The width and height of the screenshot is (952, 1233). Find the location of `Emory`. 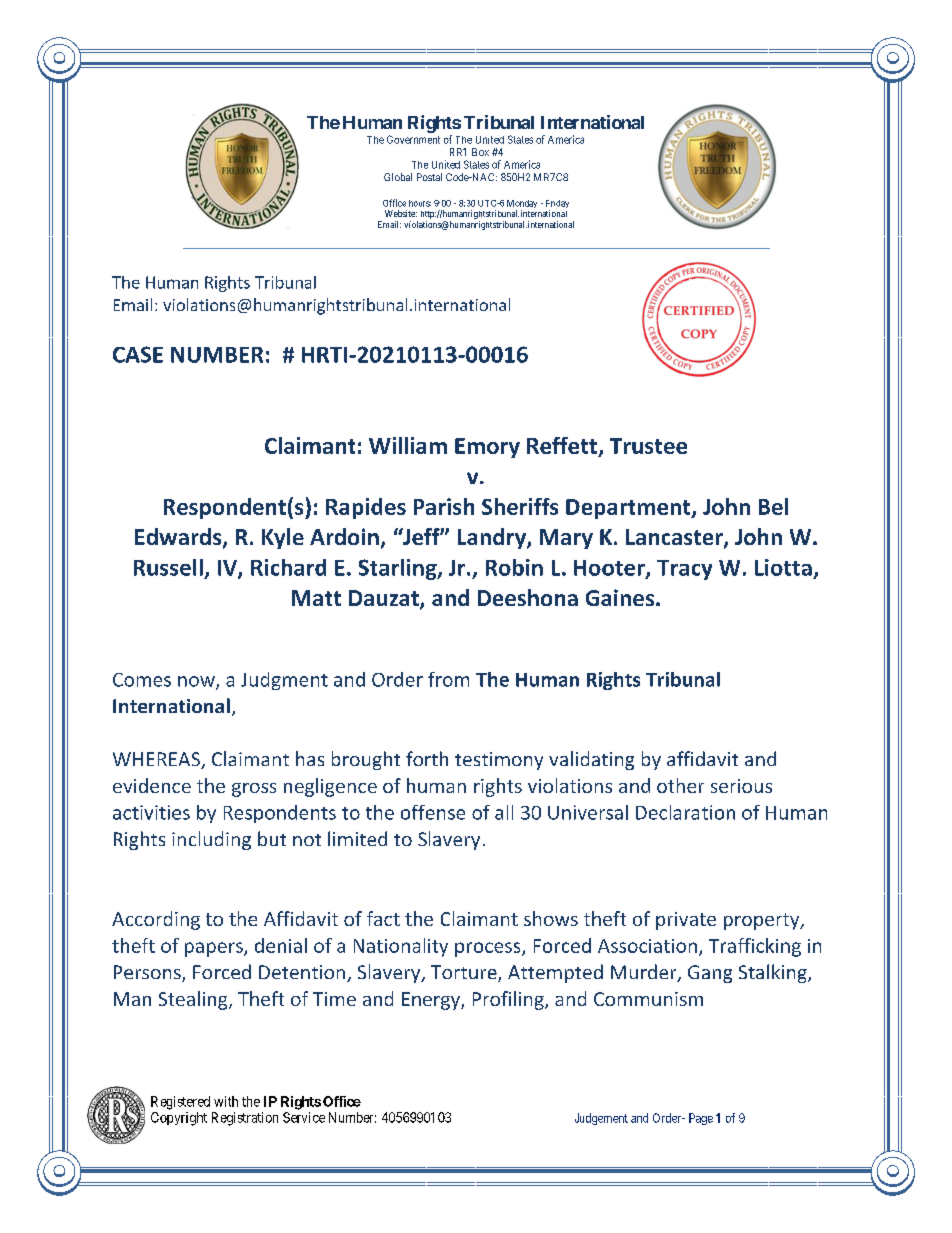

Emory is located at coordinates (487, 448).
